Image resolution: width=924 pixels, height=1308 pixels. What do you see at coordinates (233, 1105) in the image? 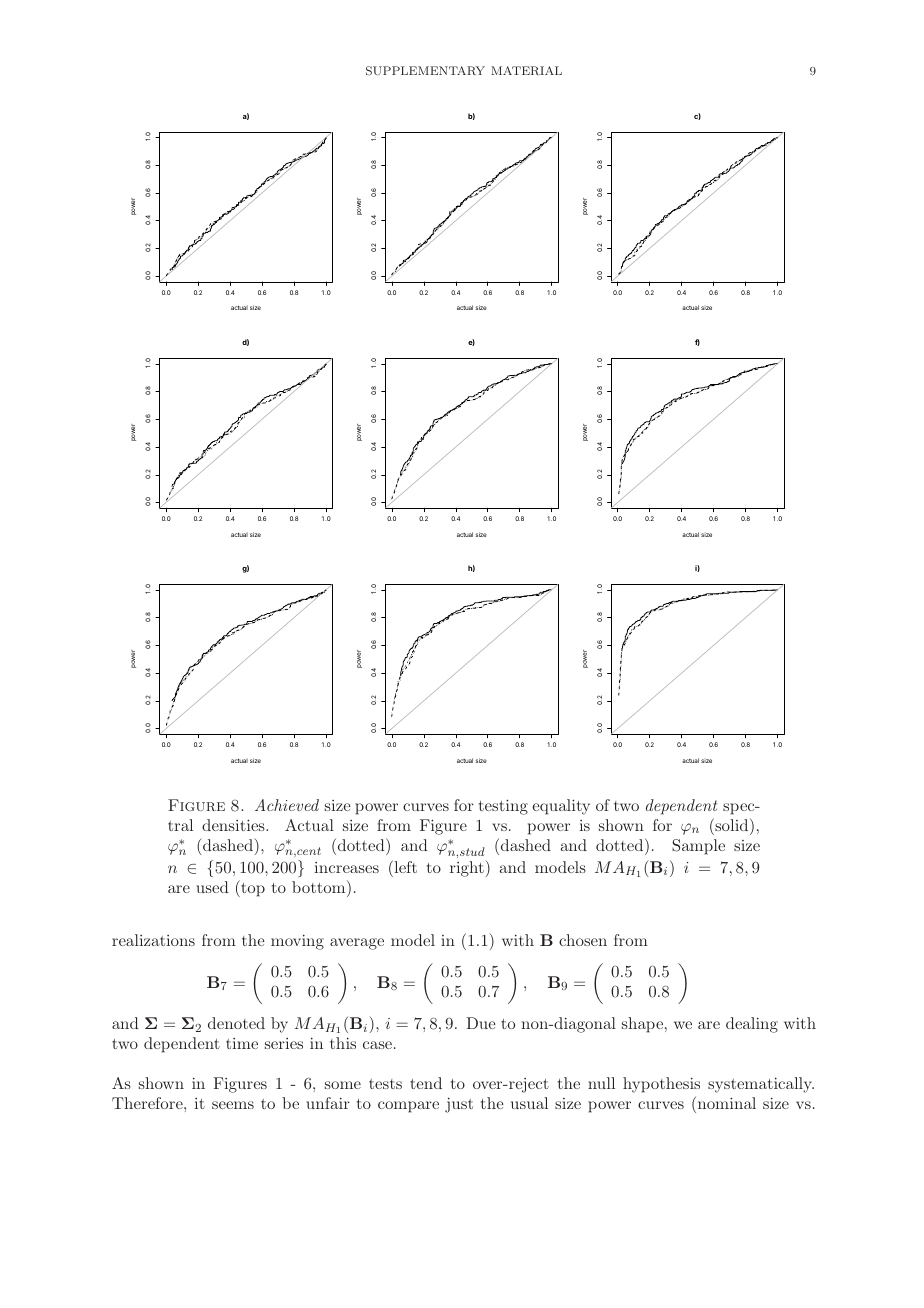
I see `seems` at bounding box center [233, 1105].
